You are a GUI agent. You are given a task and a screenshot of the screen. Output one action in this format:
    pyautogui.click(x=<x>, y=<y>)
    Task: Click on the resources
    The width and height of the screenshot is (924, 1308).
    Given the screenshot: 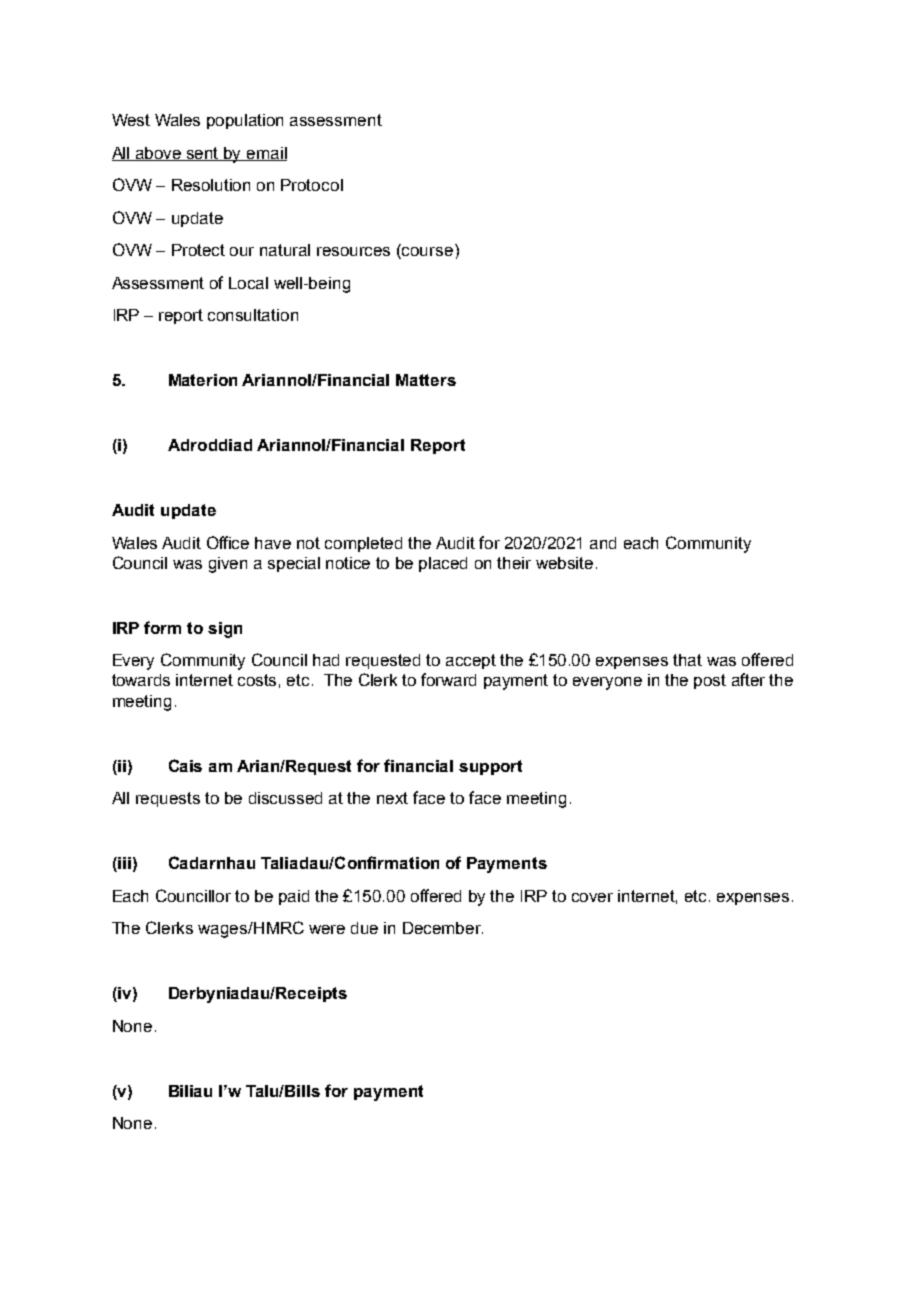 What is the action you would take?
    pyautogui.click(x=353, y=251)
